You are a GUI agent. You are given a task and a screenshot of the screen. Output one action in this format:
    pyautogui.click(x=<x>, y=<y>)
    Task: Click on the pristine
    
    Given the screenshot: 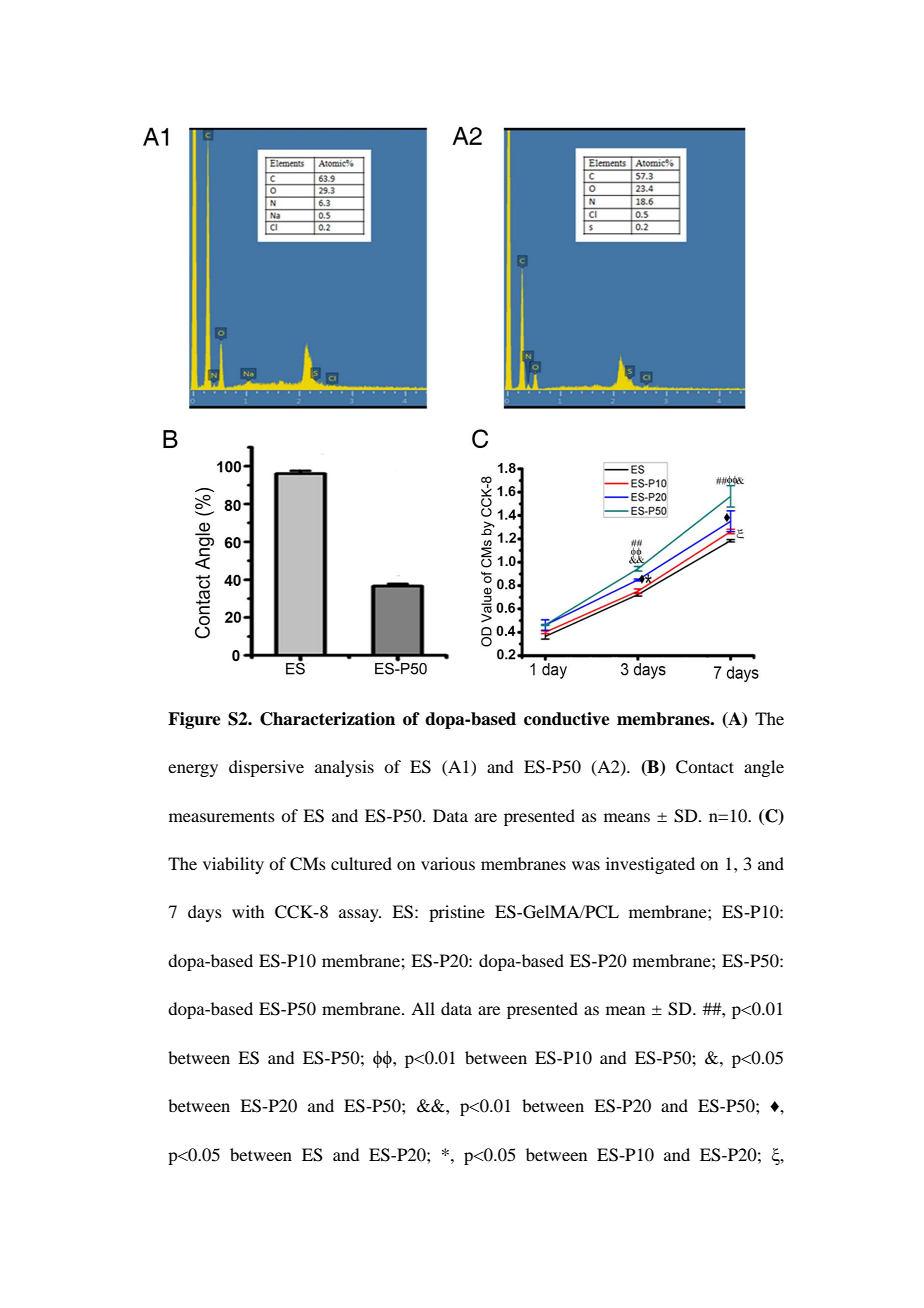 What is the action you would take?
    pyautogui.click(x=457, y=913)
